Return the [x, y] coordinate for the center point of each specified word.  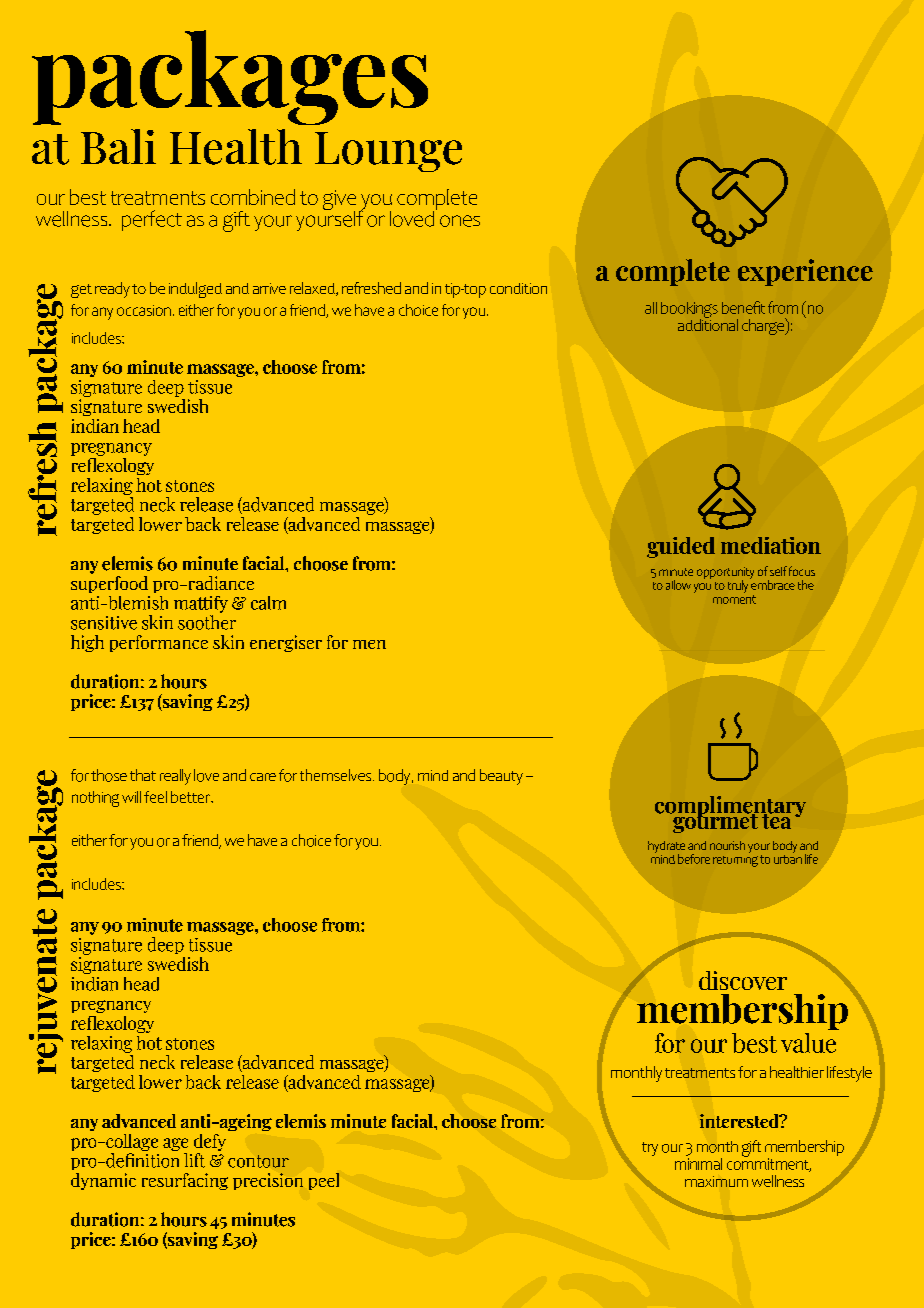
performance [159, 643]
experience [805, 272]
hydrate [666, 848]
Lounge [388, 152]
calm [268, 603]
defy [210, 1142]
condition [518, 288]
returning [735, 859]
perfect [152, 220]
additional [708, 323]
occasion [144, 310]
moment [734, 599]
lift [194, 1160]
